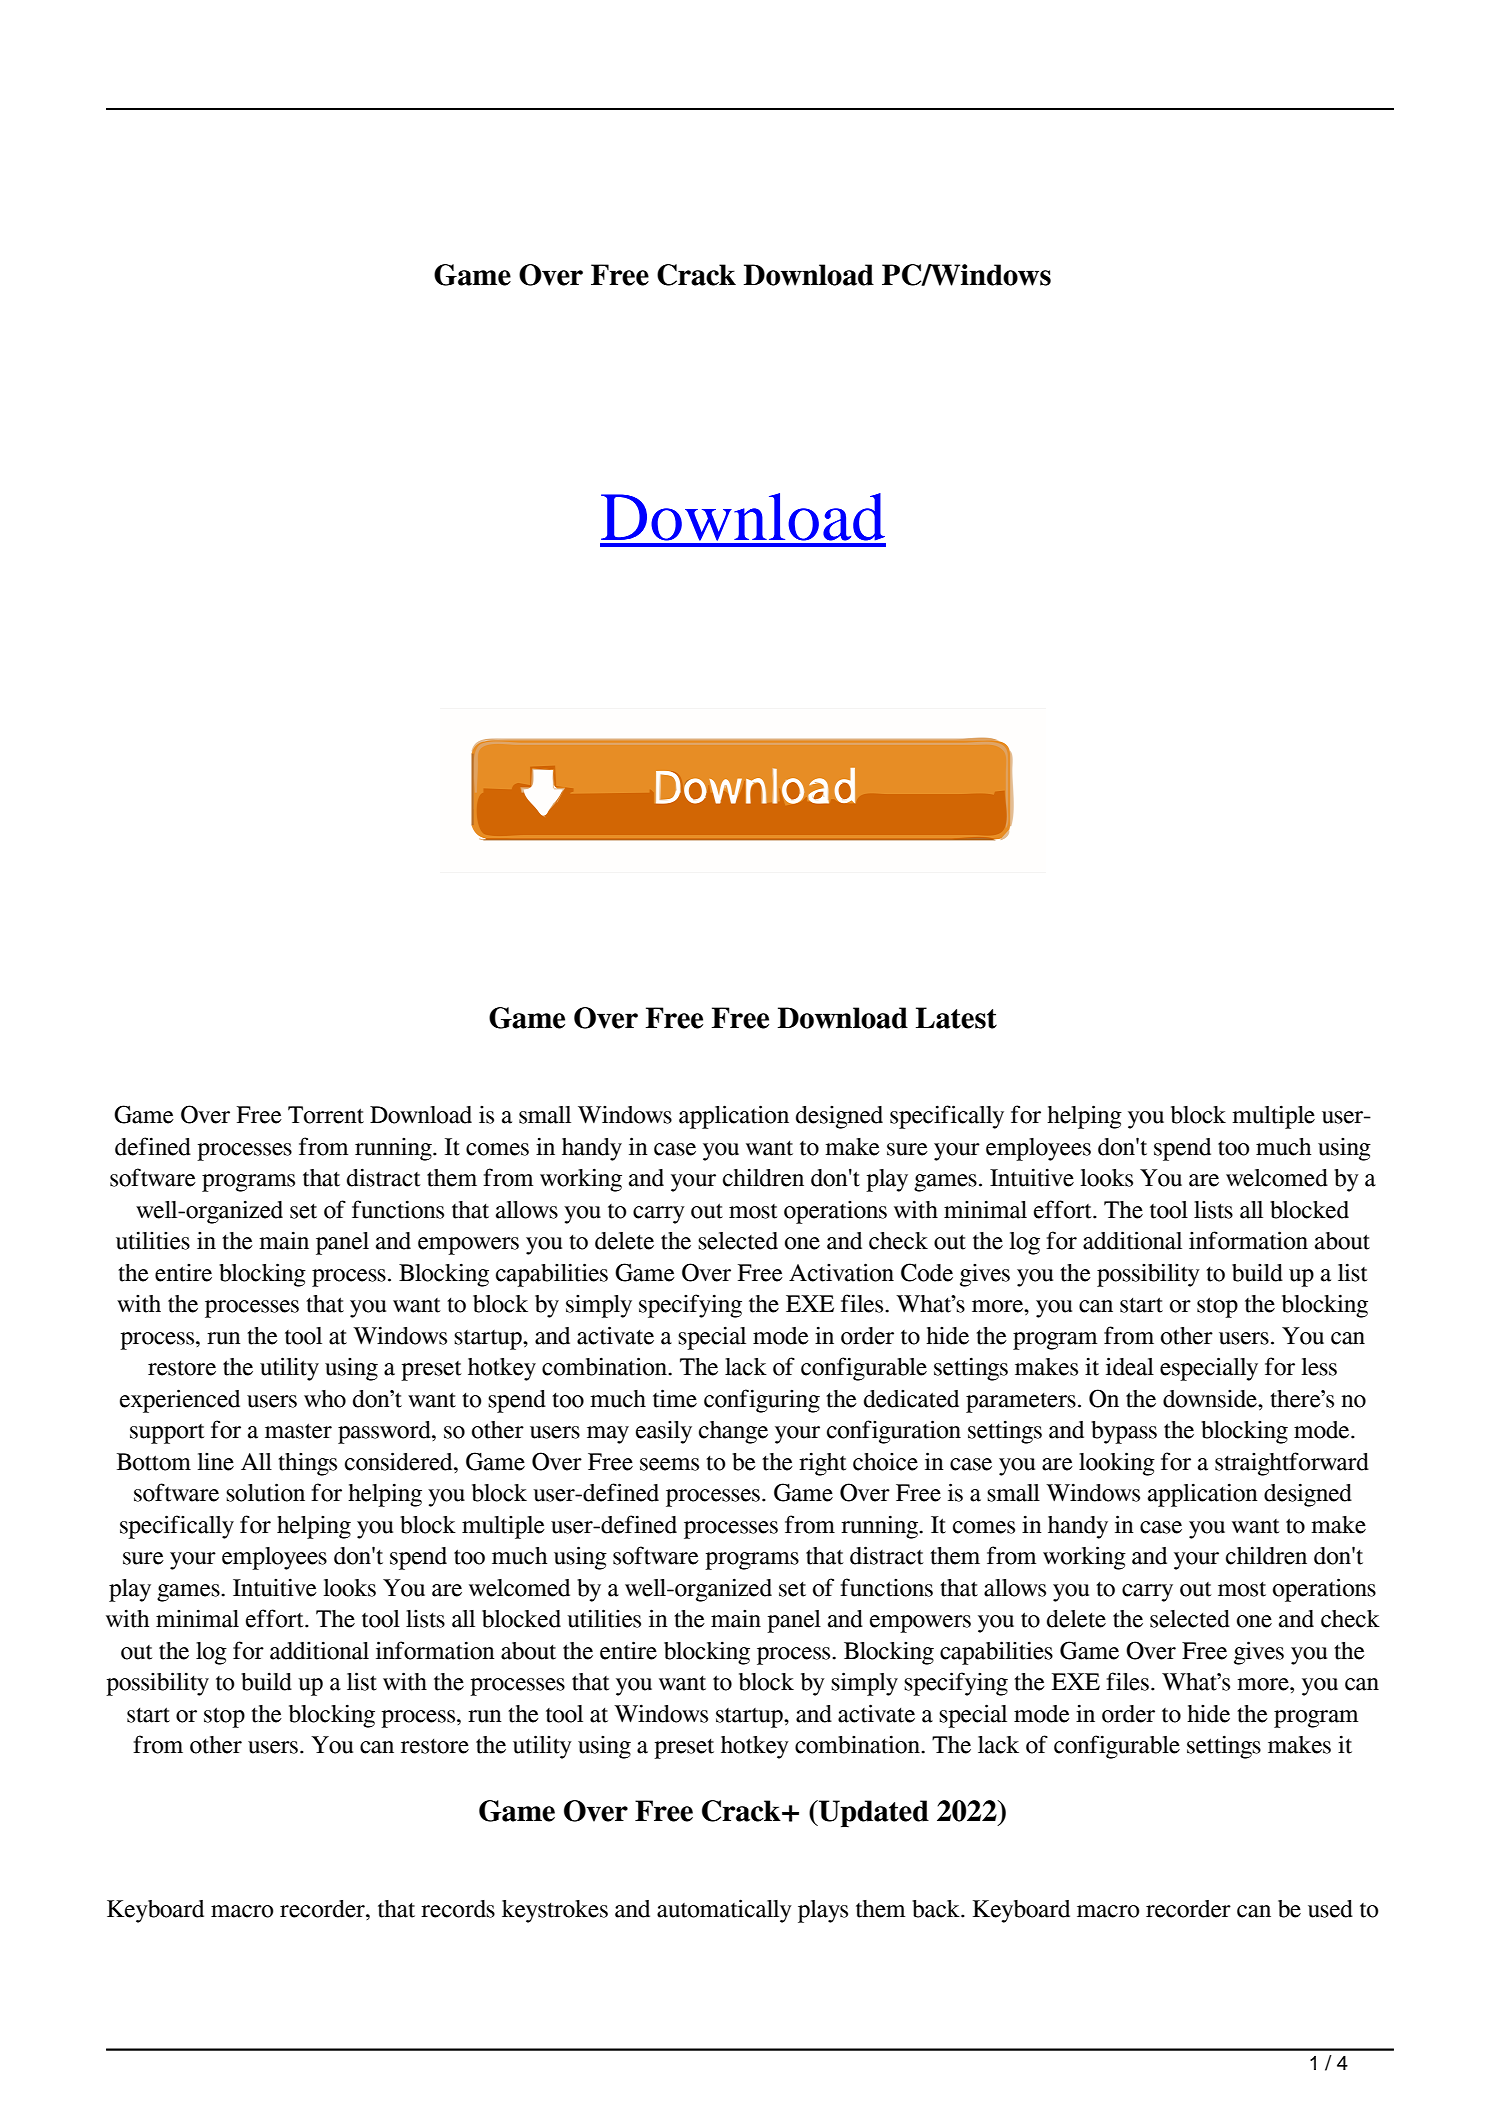 The height and width of the document is (2121, 1500). I want to click on records, so click(458, 1909).
